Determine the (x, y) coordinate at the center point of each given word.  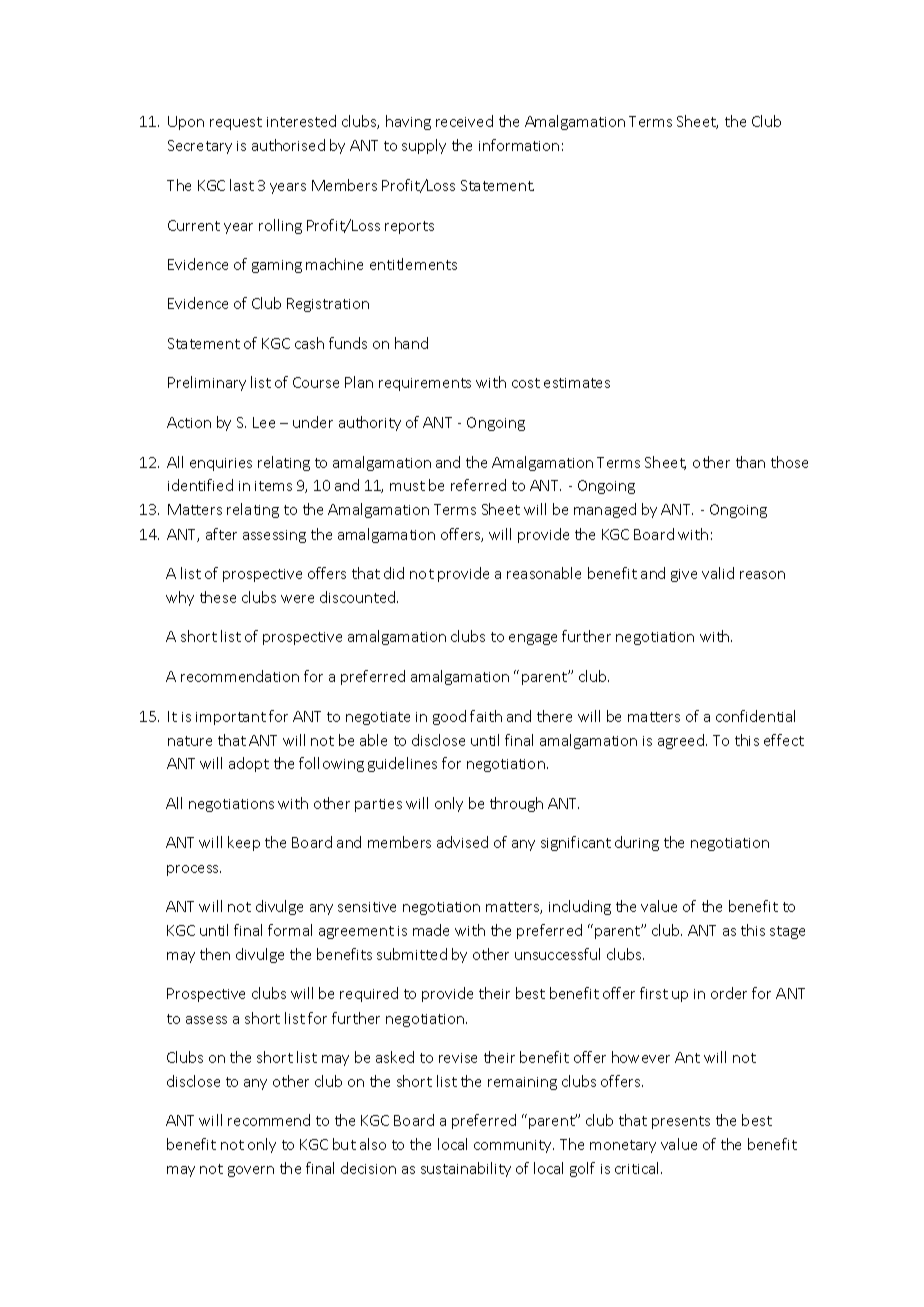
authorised (288, 145)
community (514, 1146)
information (519, 145)
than (750, 462)
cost (526, 383)
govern (251, 1171)
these (218, 597)
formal (290, 930)
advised (462, 842)
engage (533, 639)
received (464, 121)
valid (718, 573)
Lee (264, 422)
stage (787, 932)
